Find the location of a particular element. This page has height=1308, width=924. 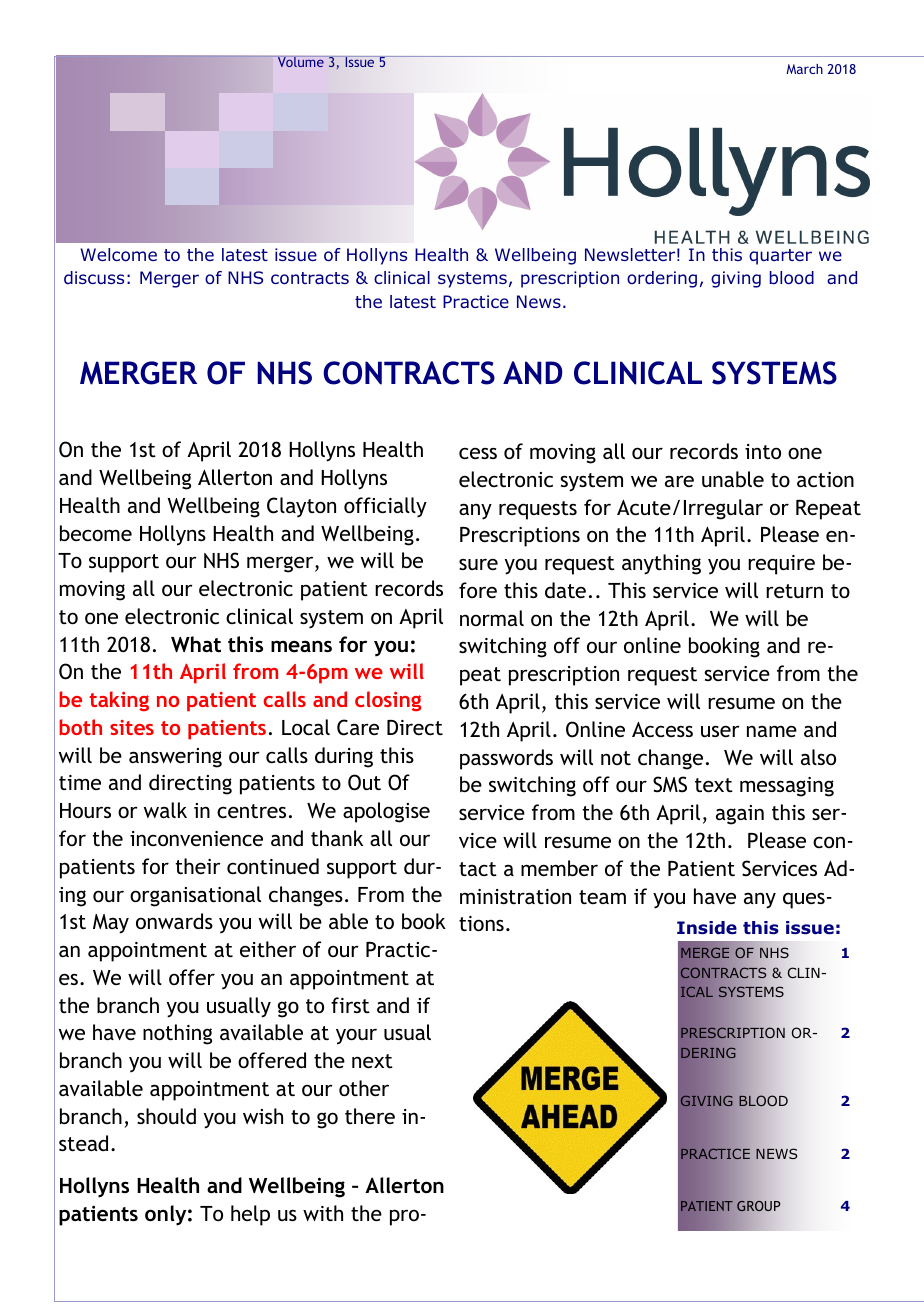

should is located at coordinates (166, 1116).
